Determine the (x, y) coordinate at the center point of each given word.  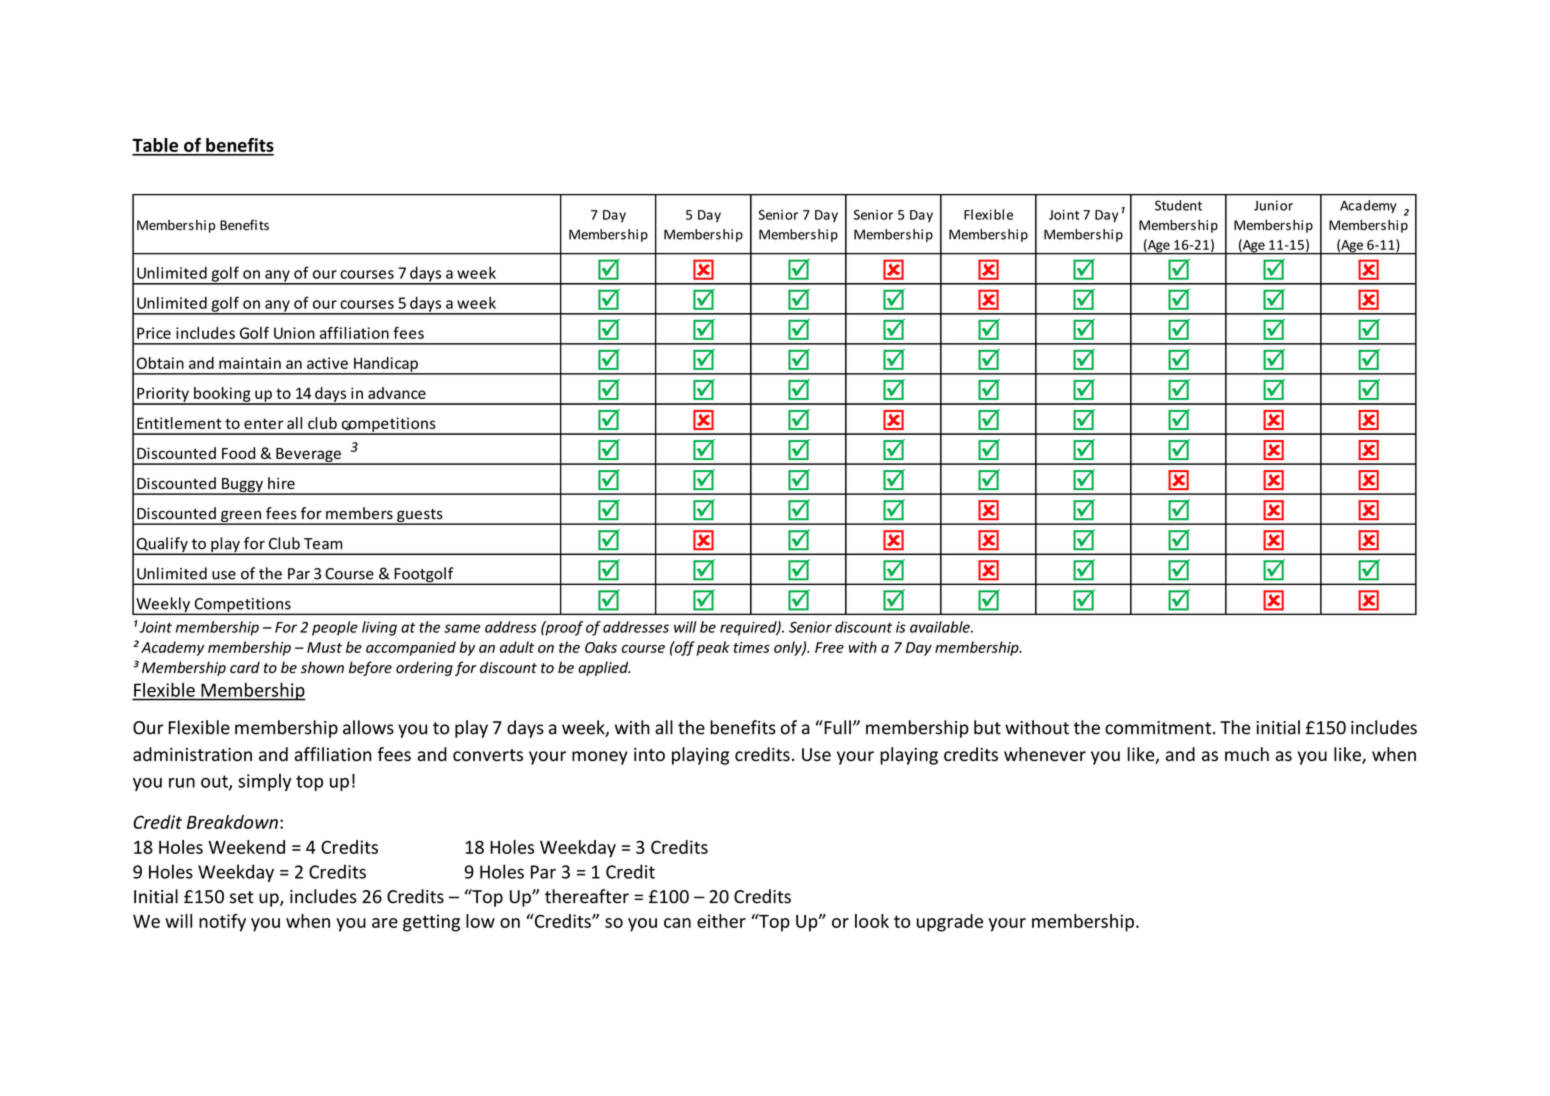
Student (1178, 205)
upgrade (950, 923)
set (242, 897)
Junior (1273, 205)
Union (294, 333)
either (721, 921)
